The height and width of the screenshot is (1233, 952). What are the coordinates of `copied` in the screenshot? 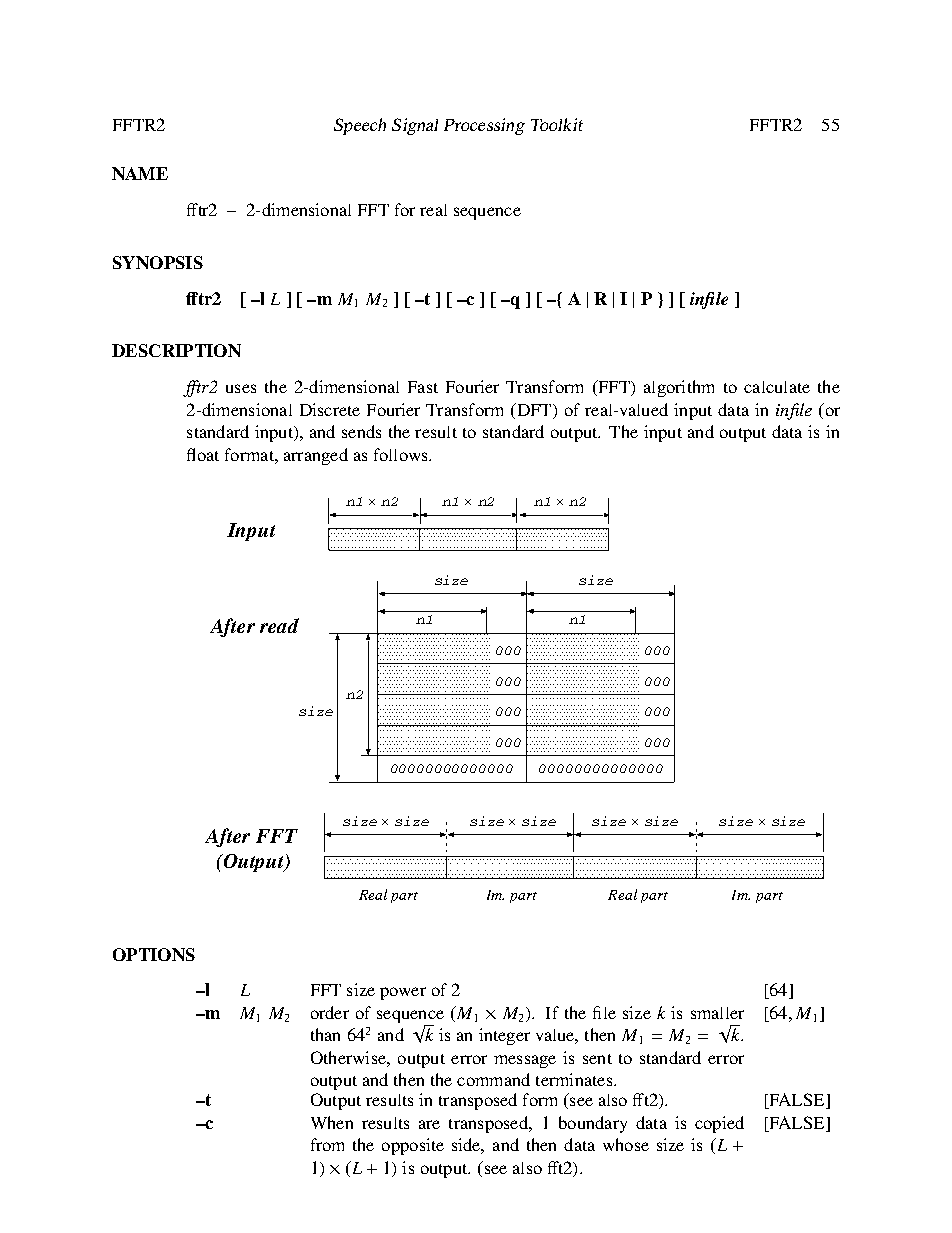 It's located at (719, 1124).
